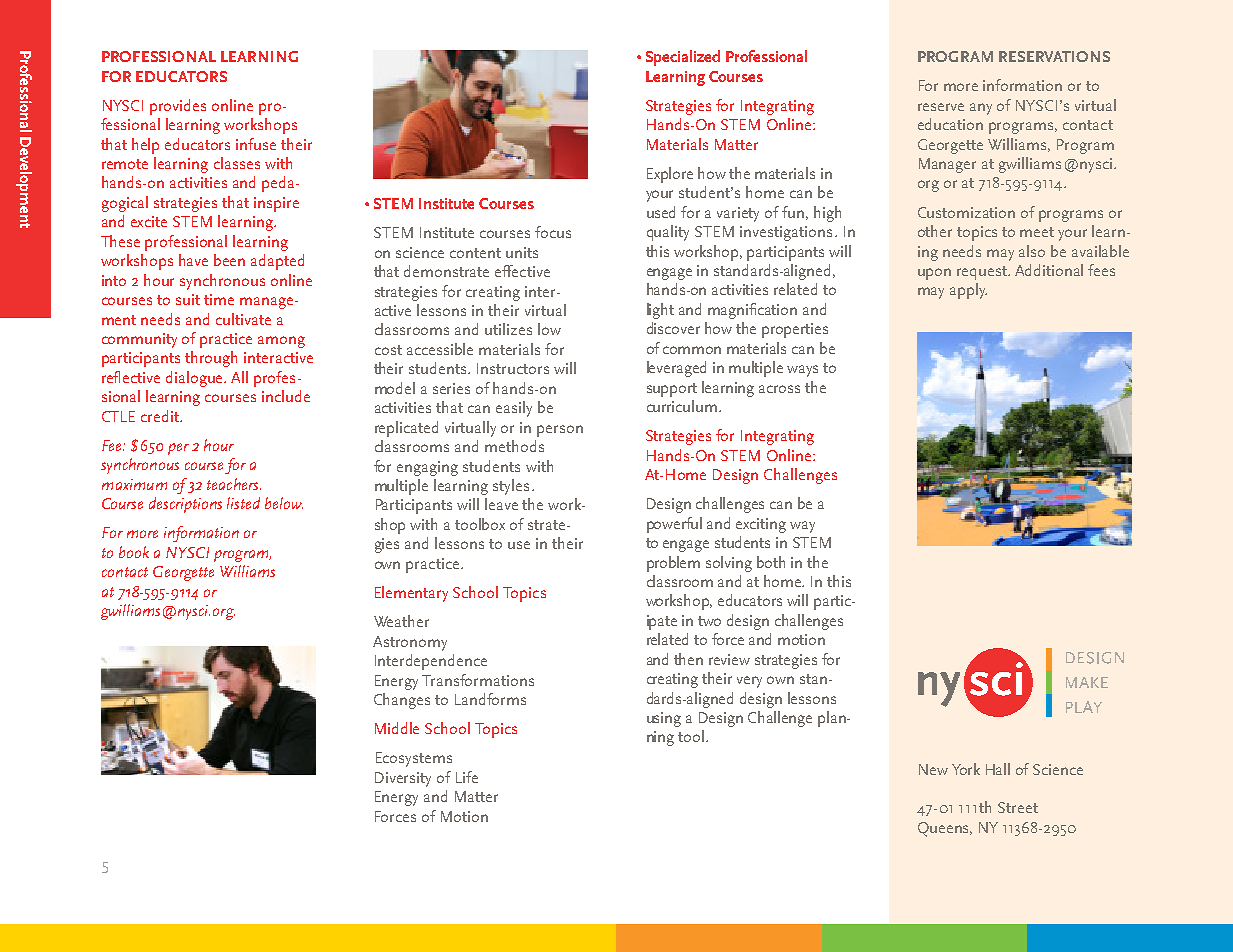 The height and width of the document is (952, 1233). Describe the element at coordinates (467, 777) in the document. I see `Life` at that location.
